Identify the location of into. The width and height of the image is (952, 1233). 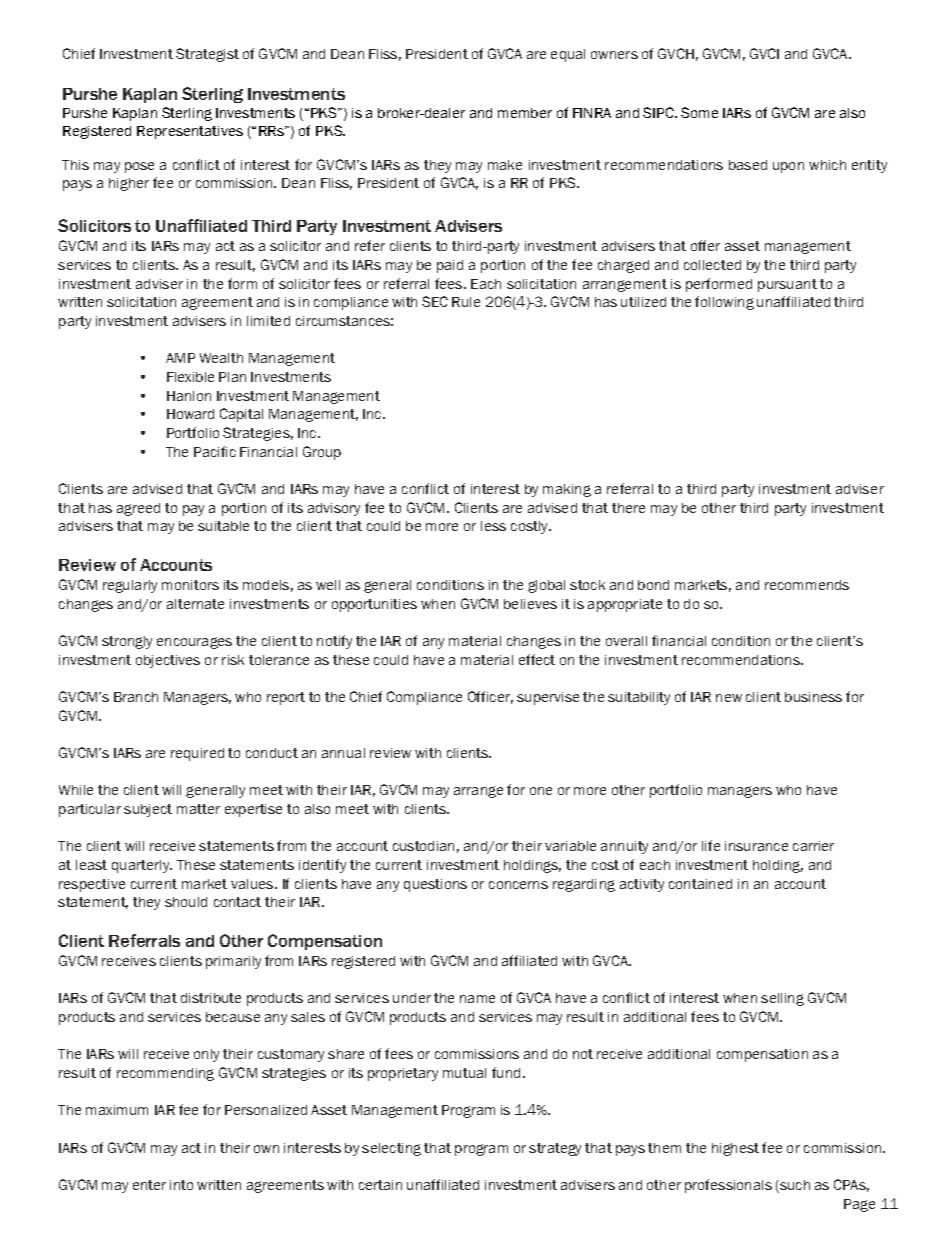
(181, 1185).
